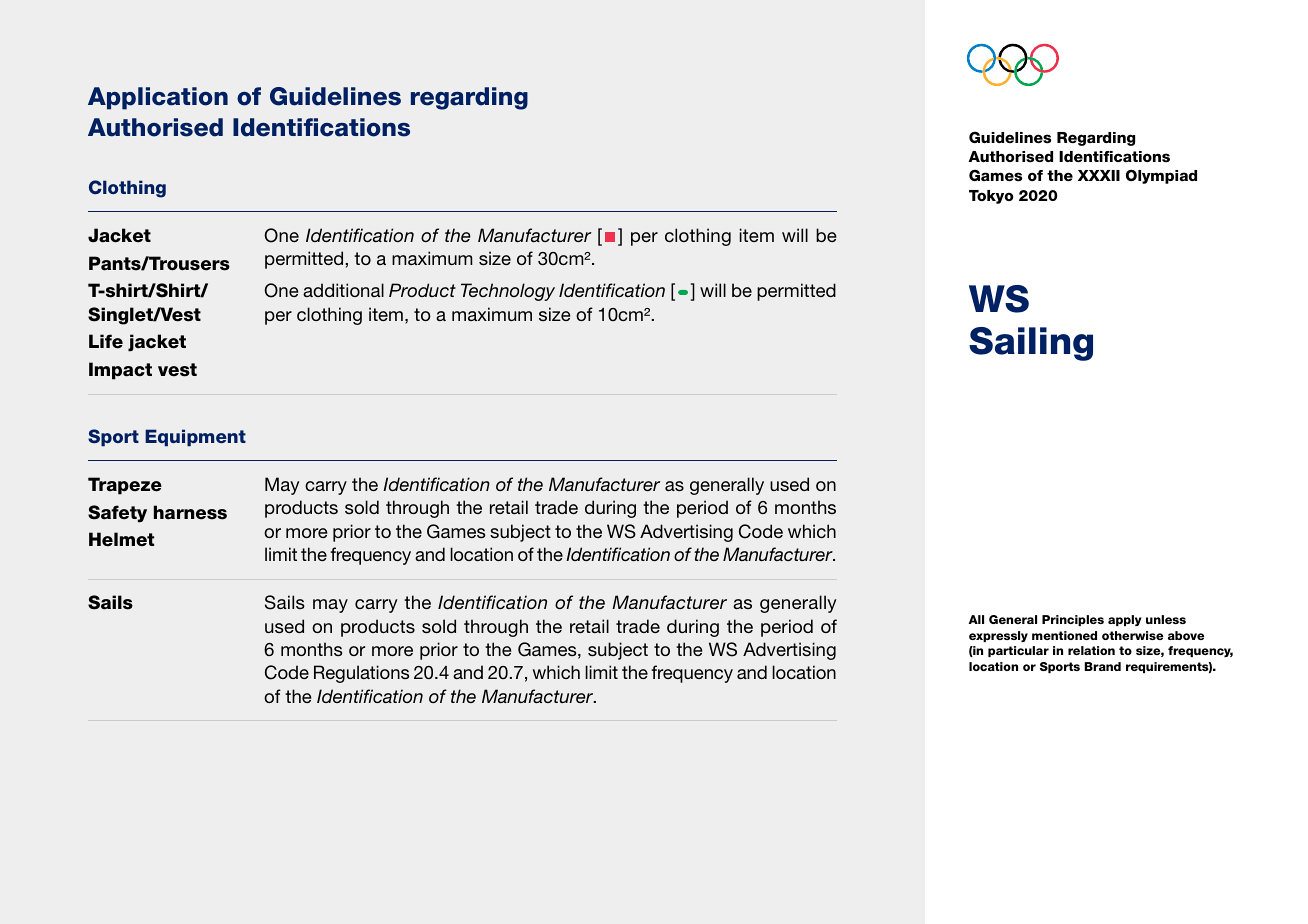 The width and height of the image is (1308, 924). Describe the element at coordinates (361, 674) in the image. I see `Regulations` at that location.
